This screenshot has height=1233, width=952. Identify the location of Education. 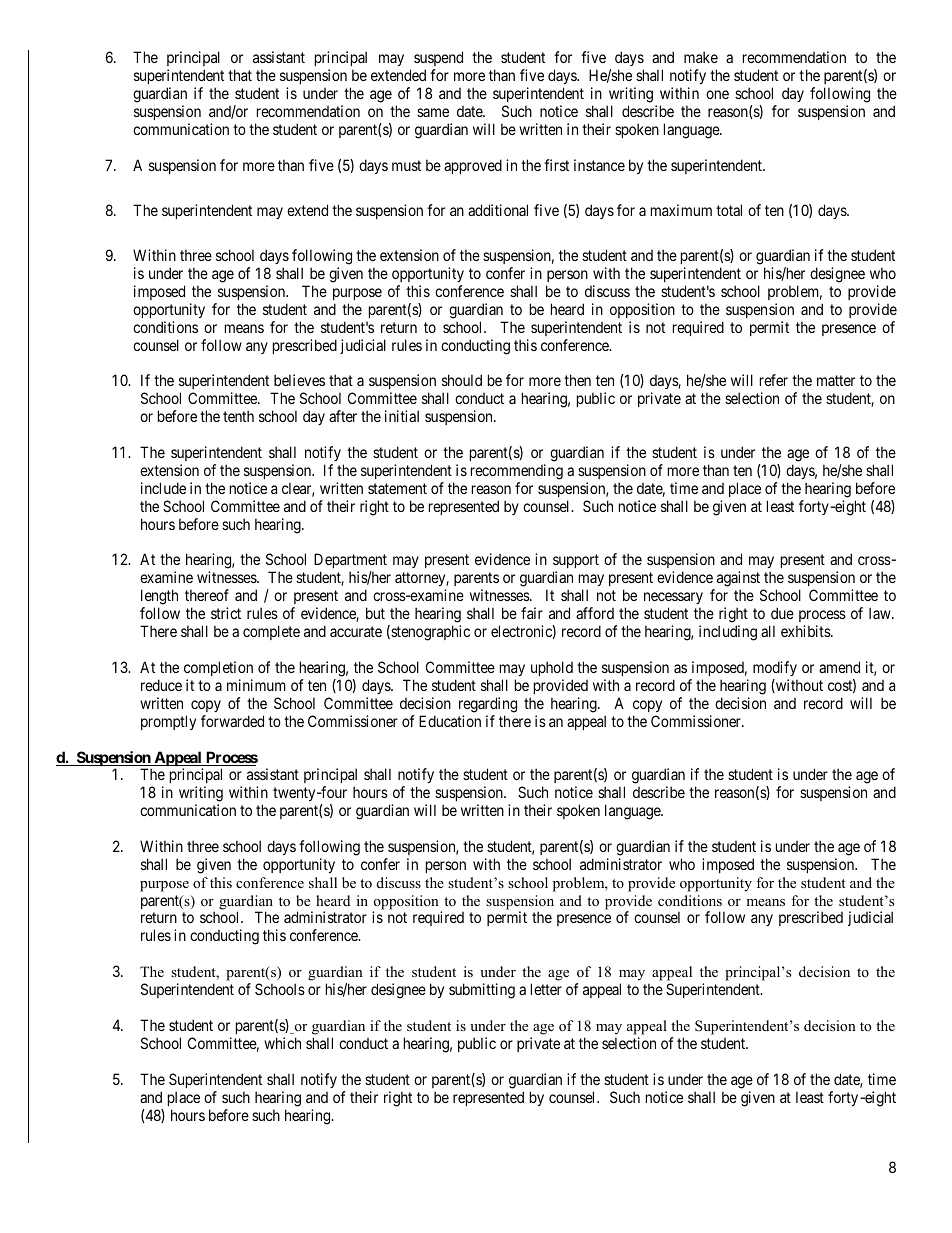
(450, 721).
